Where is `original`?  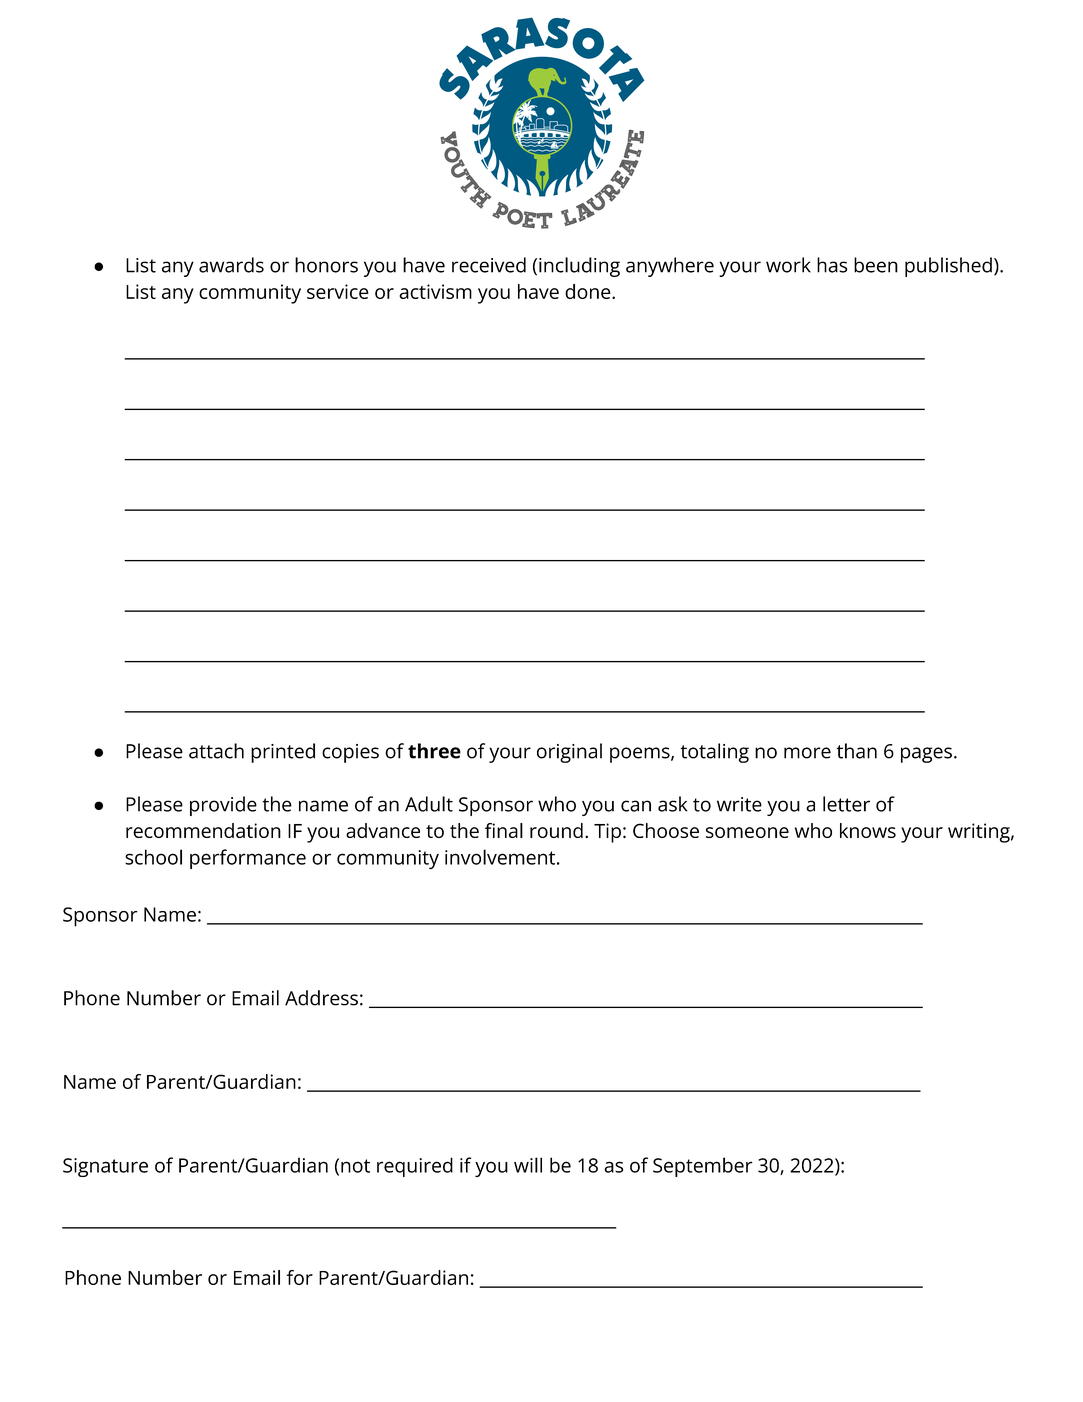 original is located at coordinates (569, 753).
